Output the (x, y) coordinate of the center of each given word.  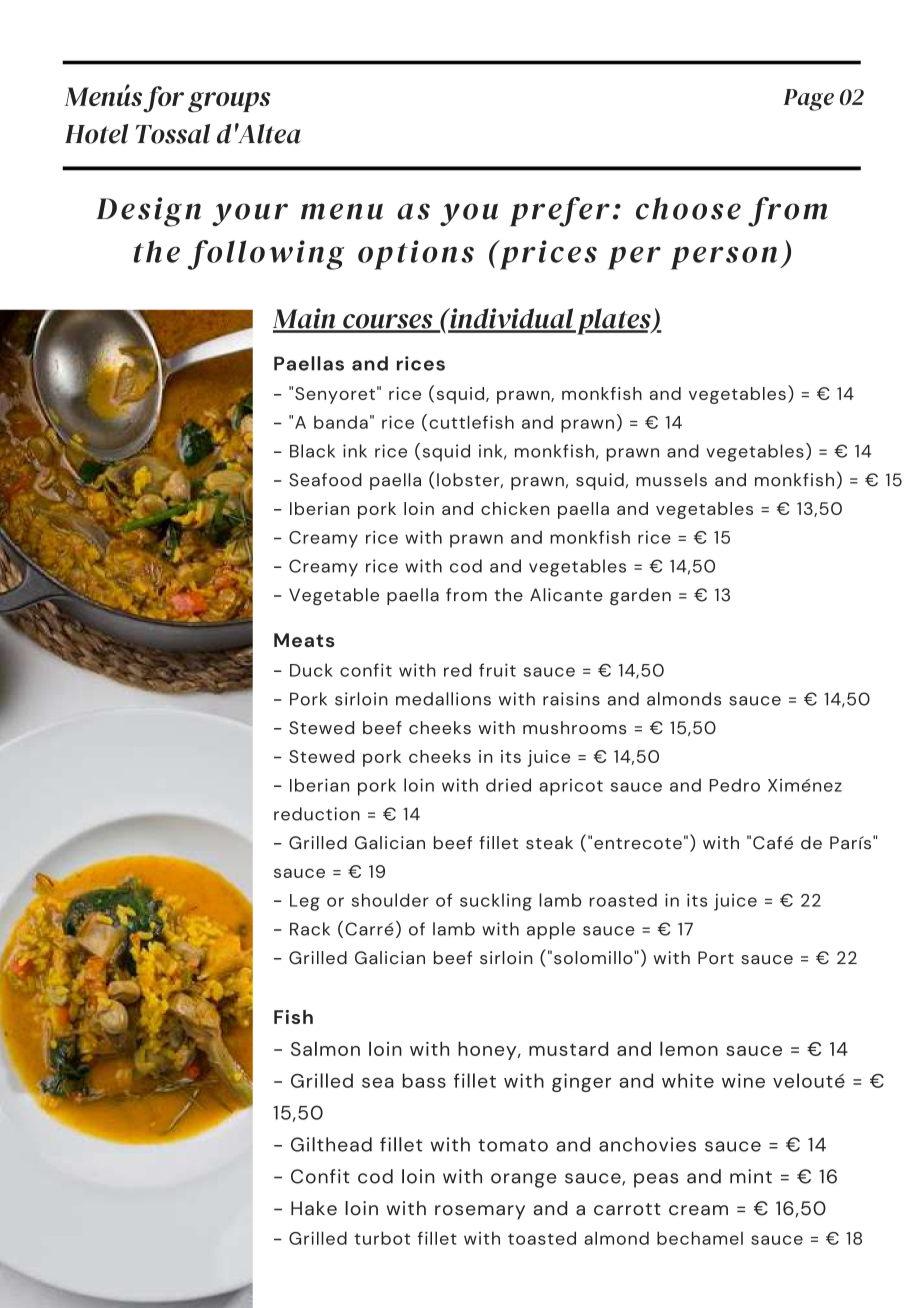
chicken (515, 508)
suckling (496, 902)
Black (312, 451)
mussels (671, 480)
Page (809, 100)
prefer (560, 212)
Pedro (735, 785)
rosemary (480, 1212)
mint (751, 1176)
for (163, 99)
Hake (314, 1208)
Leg (305, 902)
